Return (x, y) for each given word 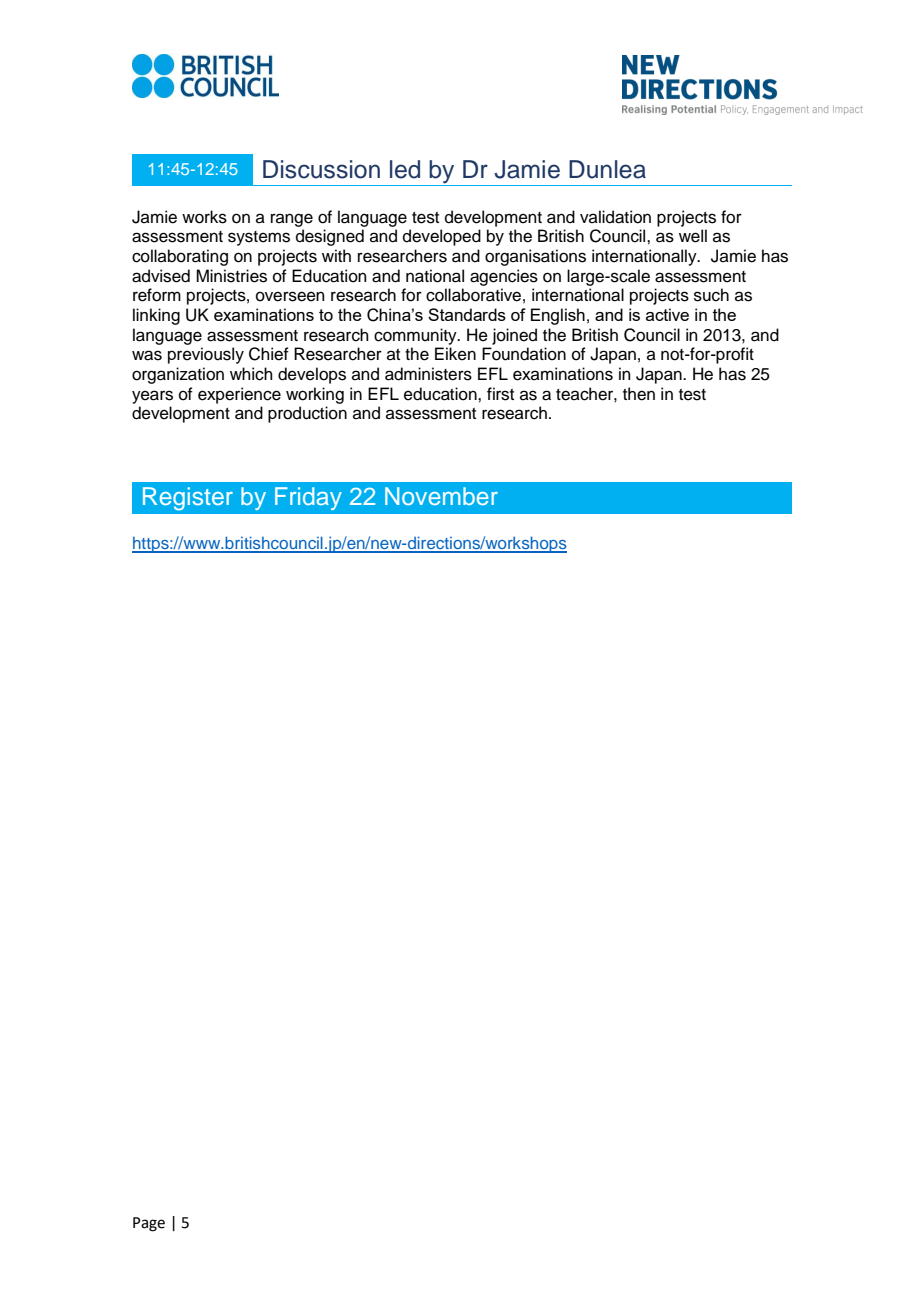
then (639, 394)
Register (188, 499)
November (441, 496)
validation (615, 217)
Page (149, 1224)
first (500, 394)
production (307, 414)
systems (259, 238)
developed (442, 237)
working (315, 395)
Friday (308, 498)
